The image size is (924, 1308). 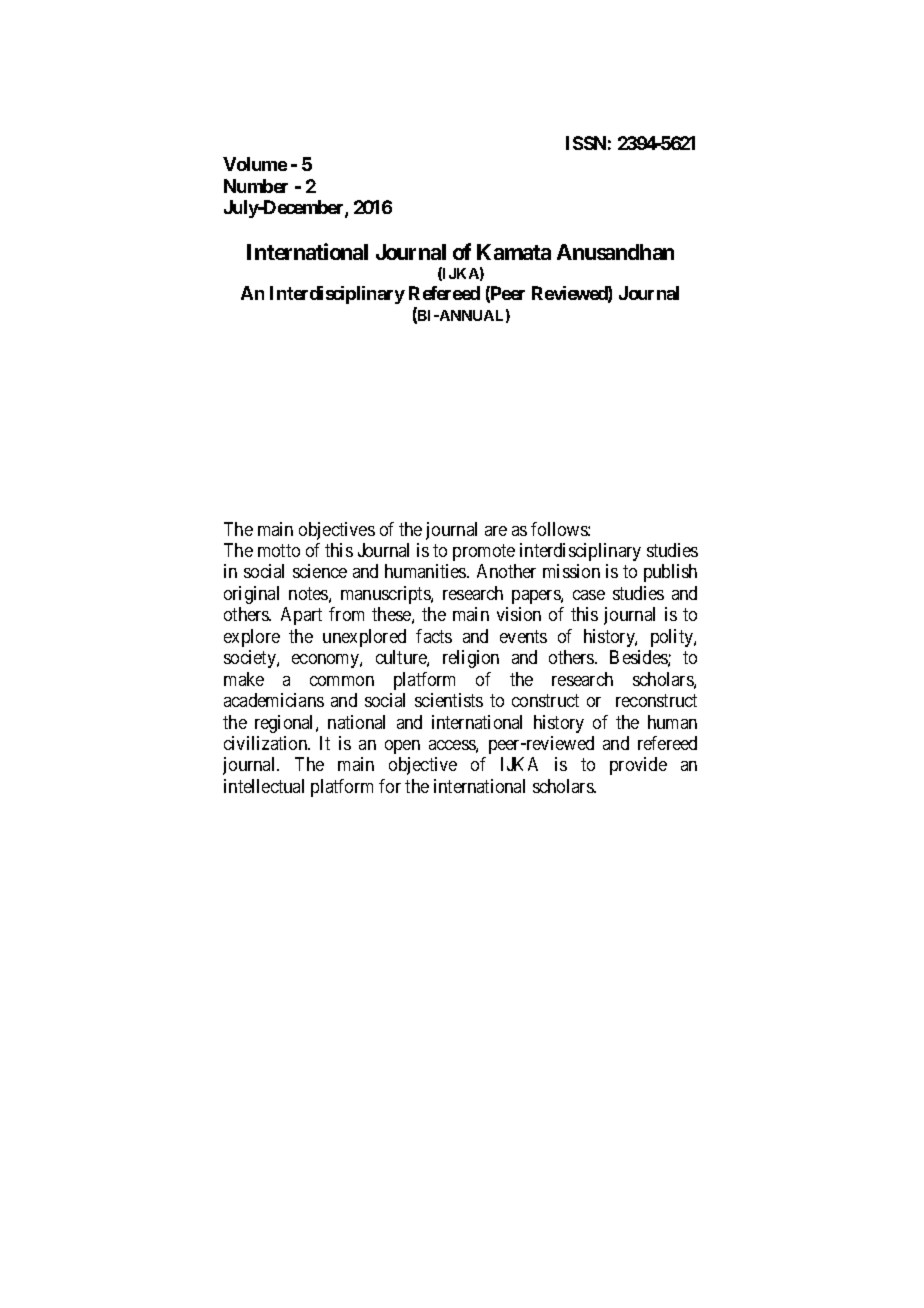 What do you see at coordinates (264, 786) in the page?
I see `intellectual` at bounding box center [264, 786].
